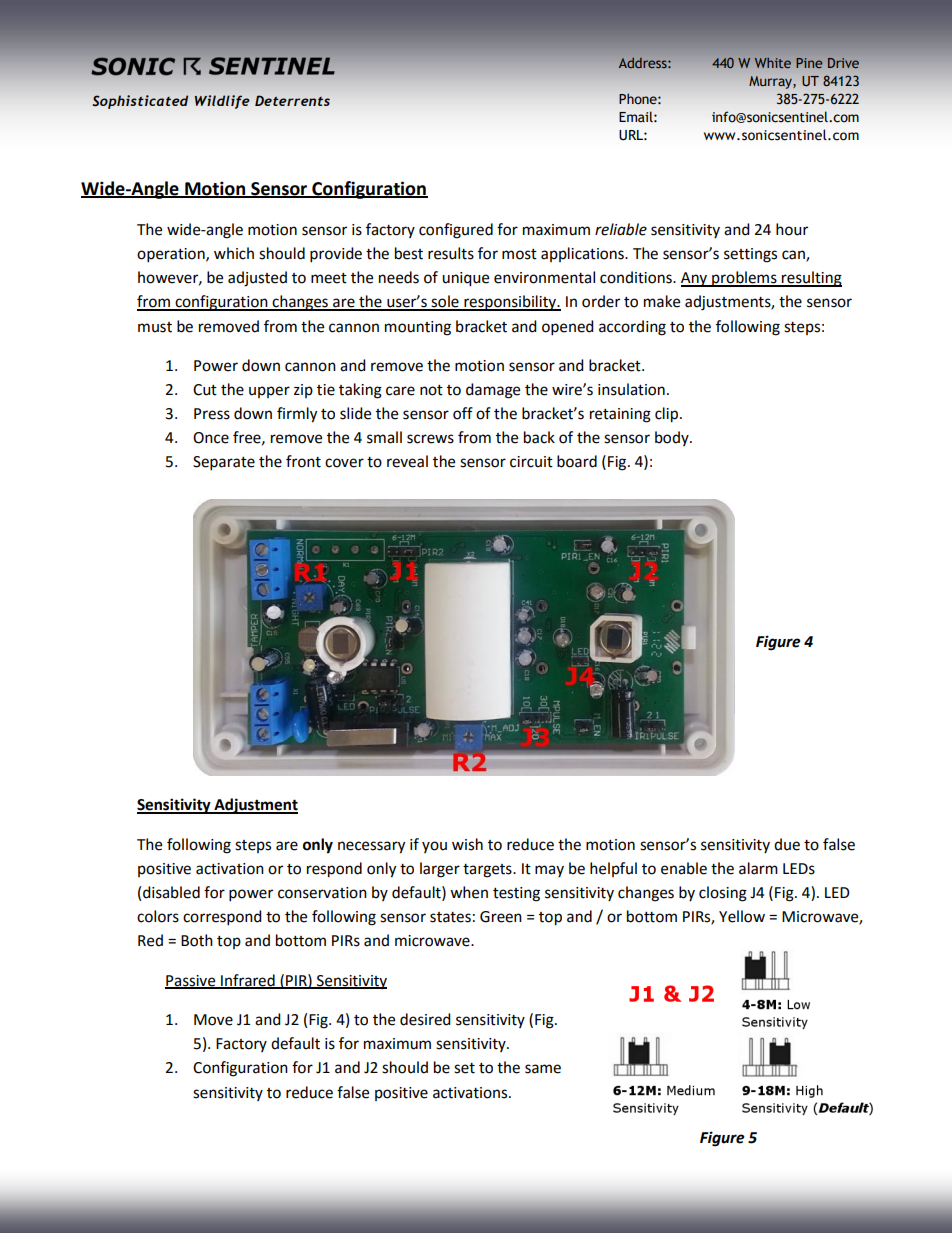 The height and width of the screenshot is (1233, 952). What do you see at coordinates (773, 62) in the screenshot?
I see `White` at bounding box center [773, 62].
